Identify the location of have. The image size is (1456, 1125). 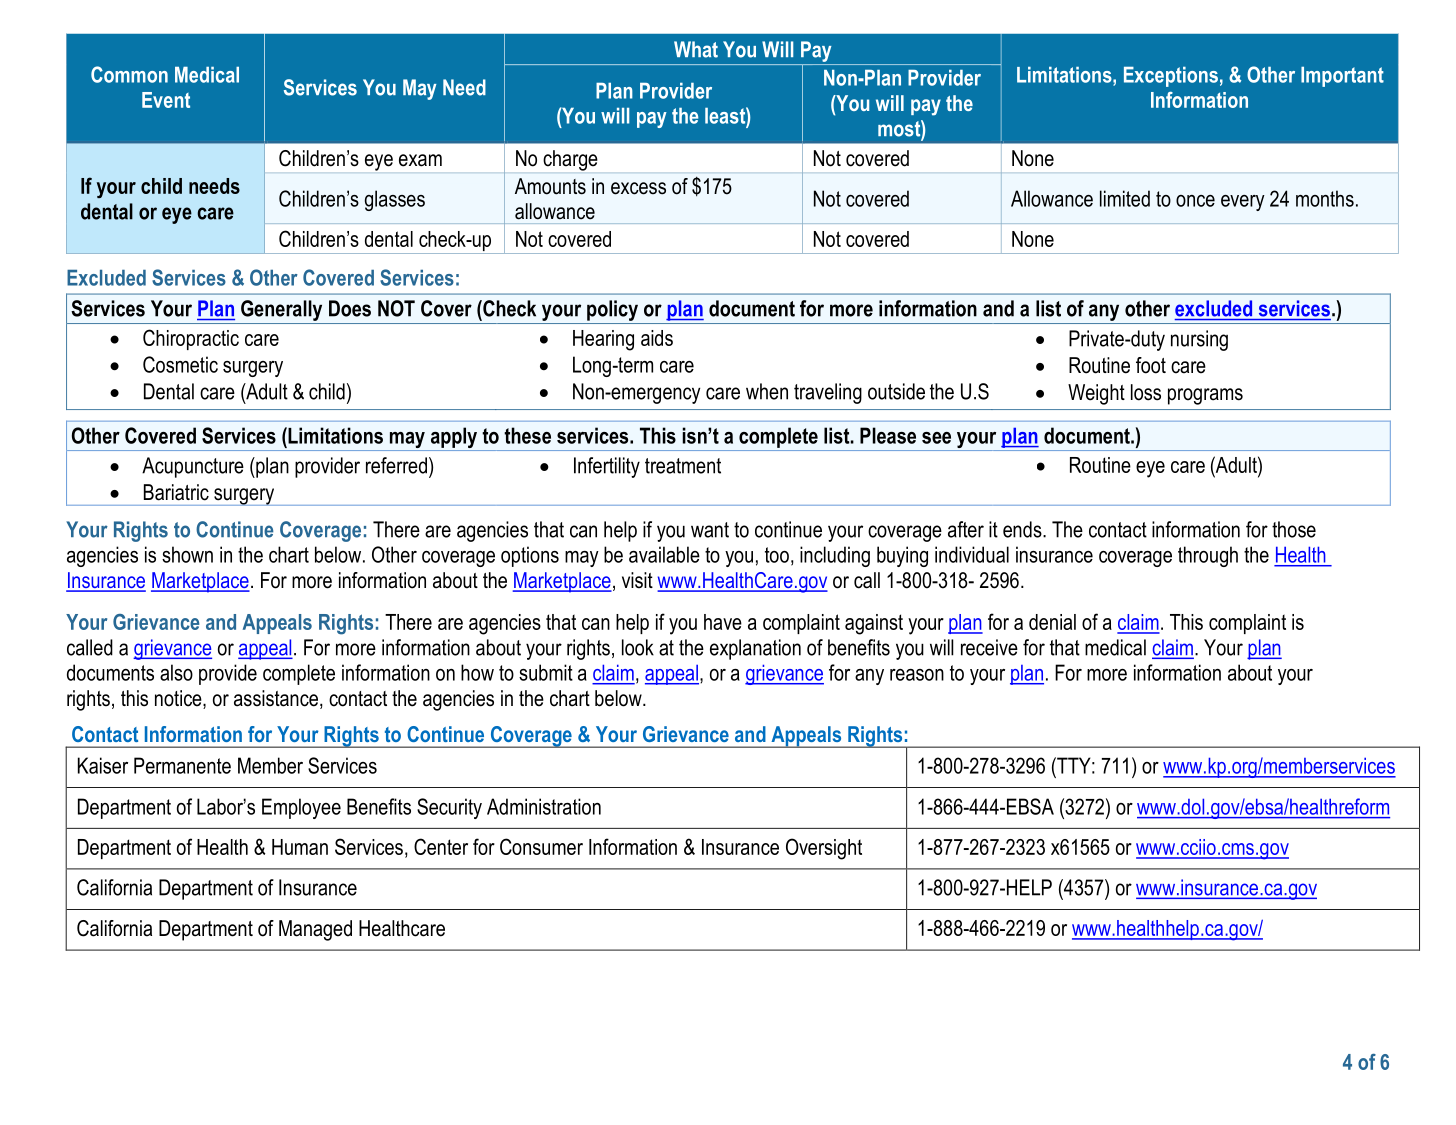
(723, 622).
